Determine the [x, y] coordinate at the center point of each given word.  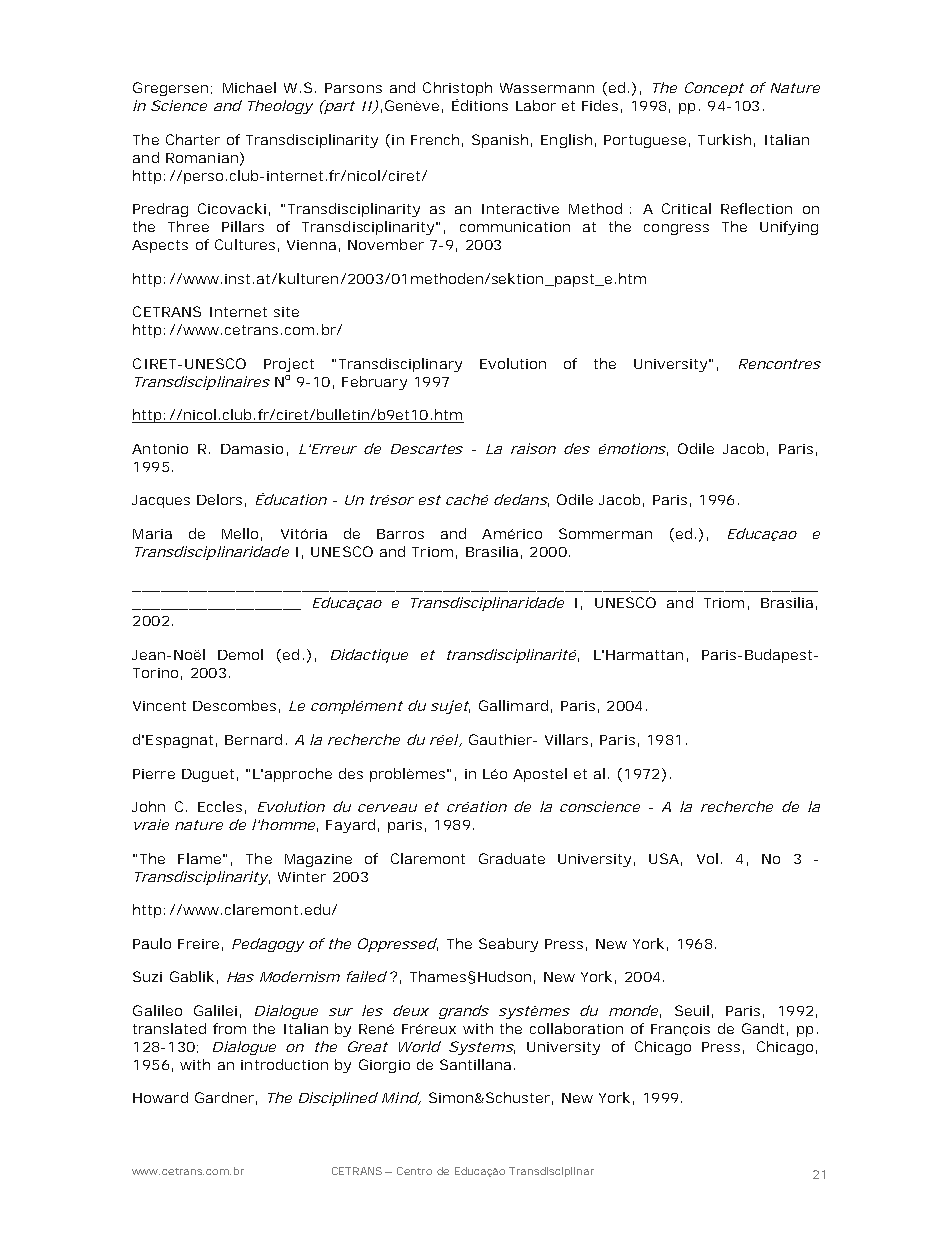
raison [533, 448]
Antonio [160, 449]
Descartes [427, 449]
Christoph [457, 89]
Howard [160, 1097]
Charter [193, 139]
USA [664, 858]
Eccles [220, 806]
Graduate [512, 858]
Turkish [724, 139]
